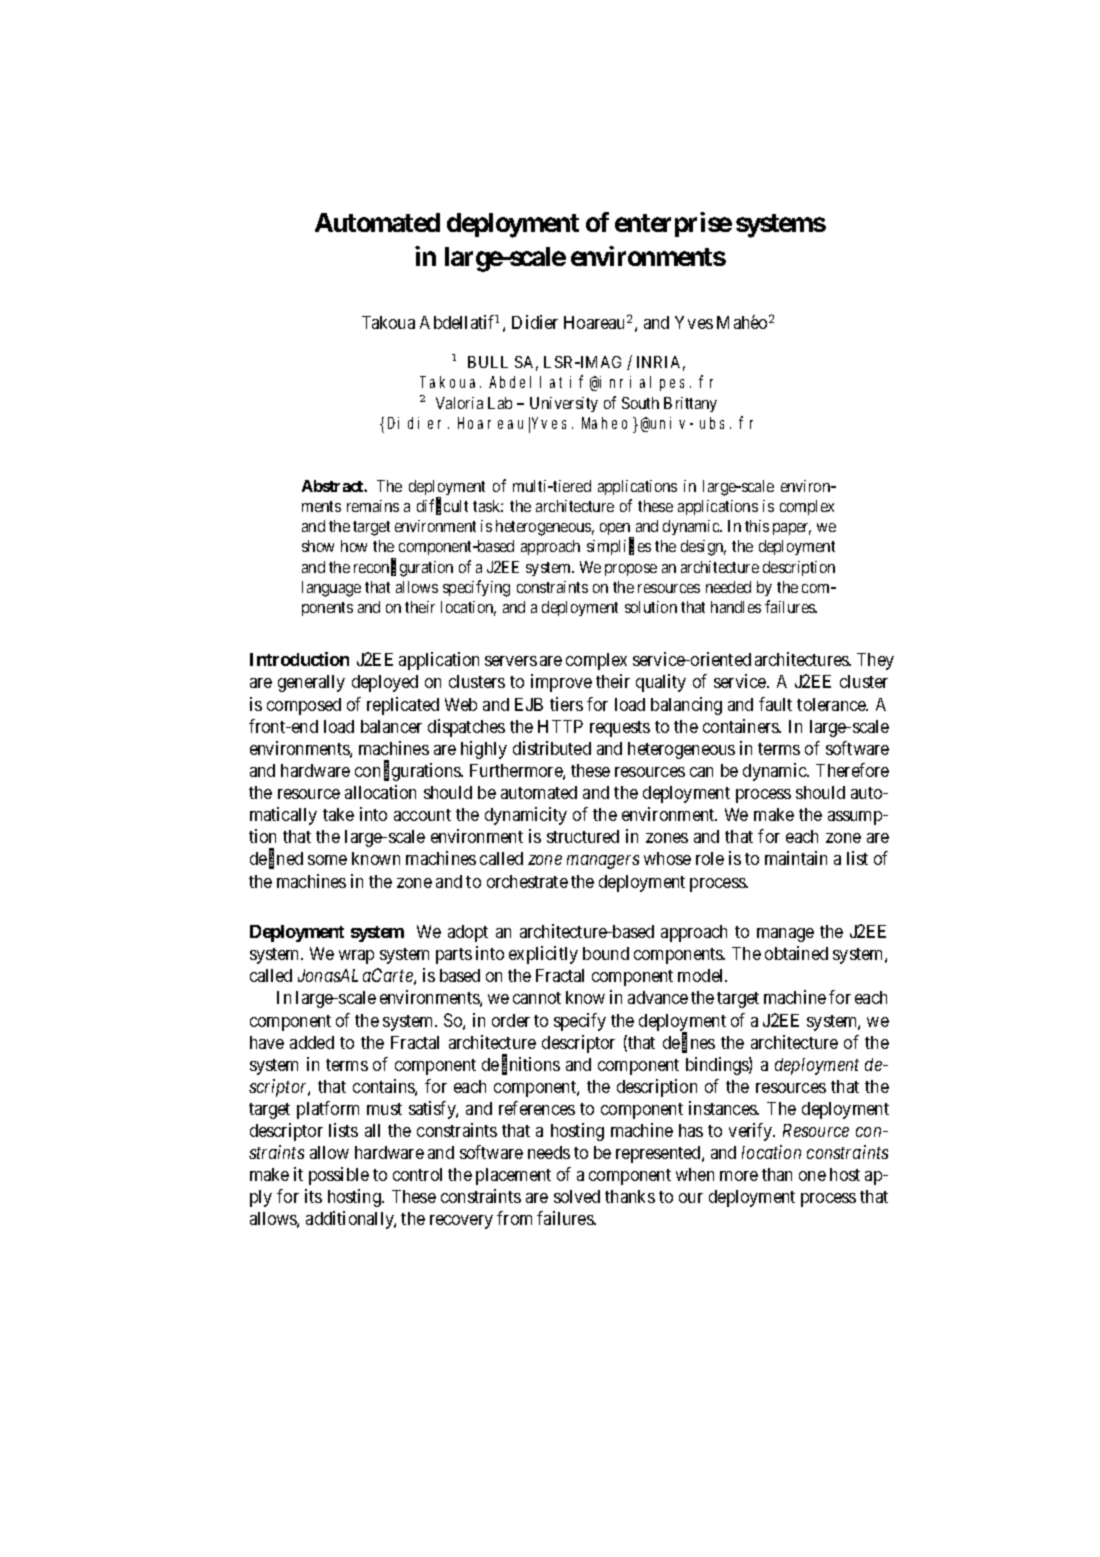 This image has width=1100, height=1557. I want to click on its, so click(313, 1196).
